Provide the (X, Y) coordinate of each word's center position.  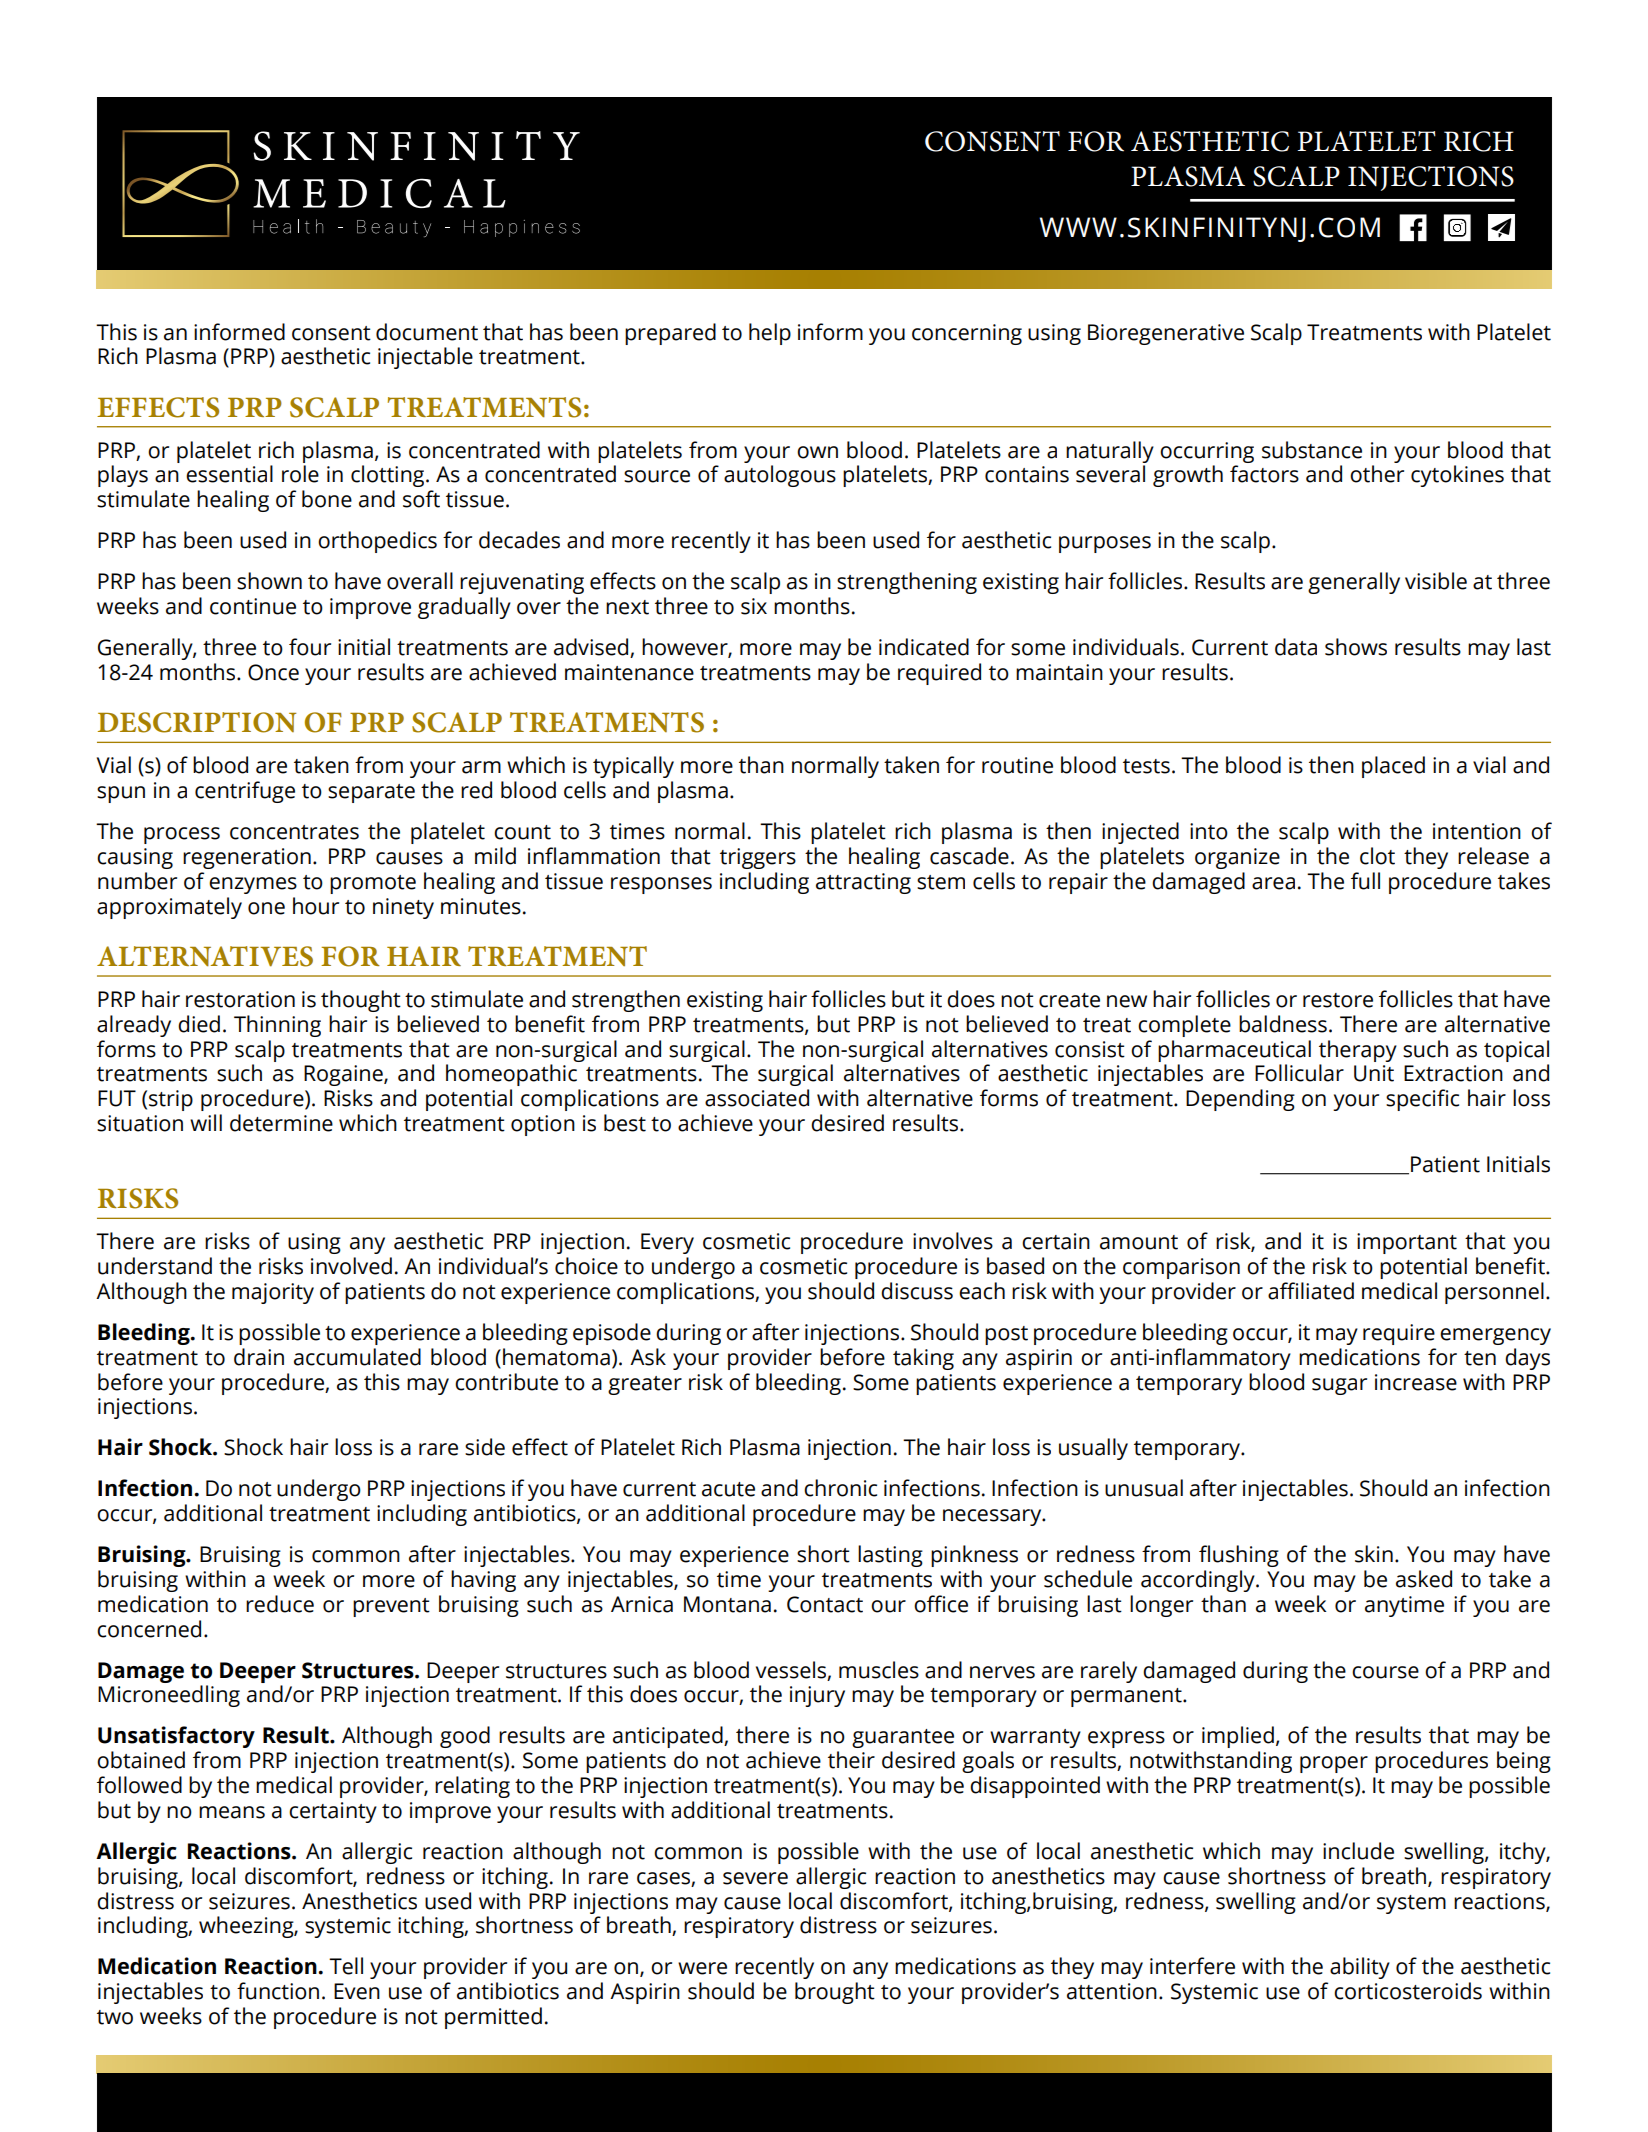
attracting (863, 883)
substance (1312, 450)
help (770, 334)
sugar (1339, 1386)
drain (259, 1357)
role (300, 474)
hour (316, 906)
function (278, 1991)
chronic (840, 1488)
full (1365, 881)
